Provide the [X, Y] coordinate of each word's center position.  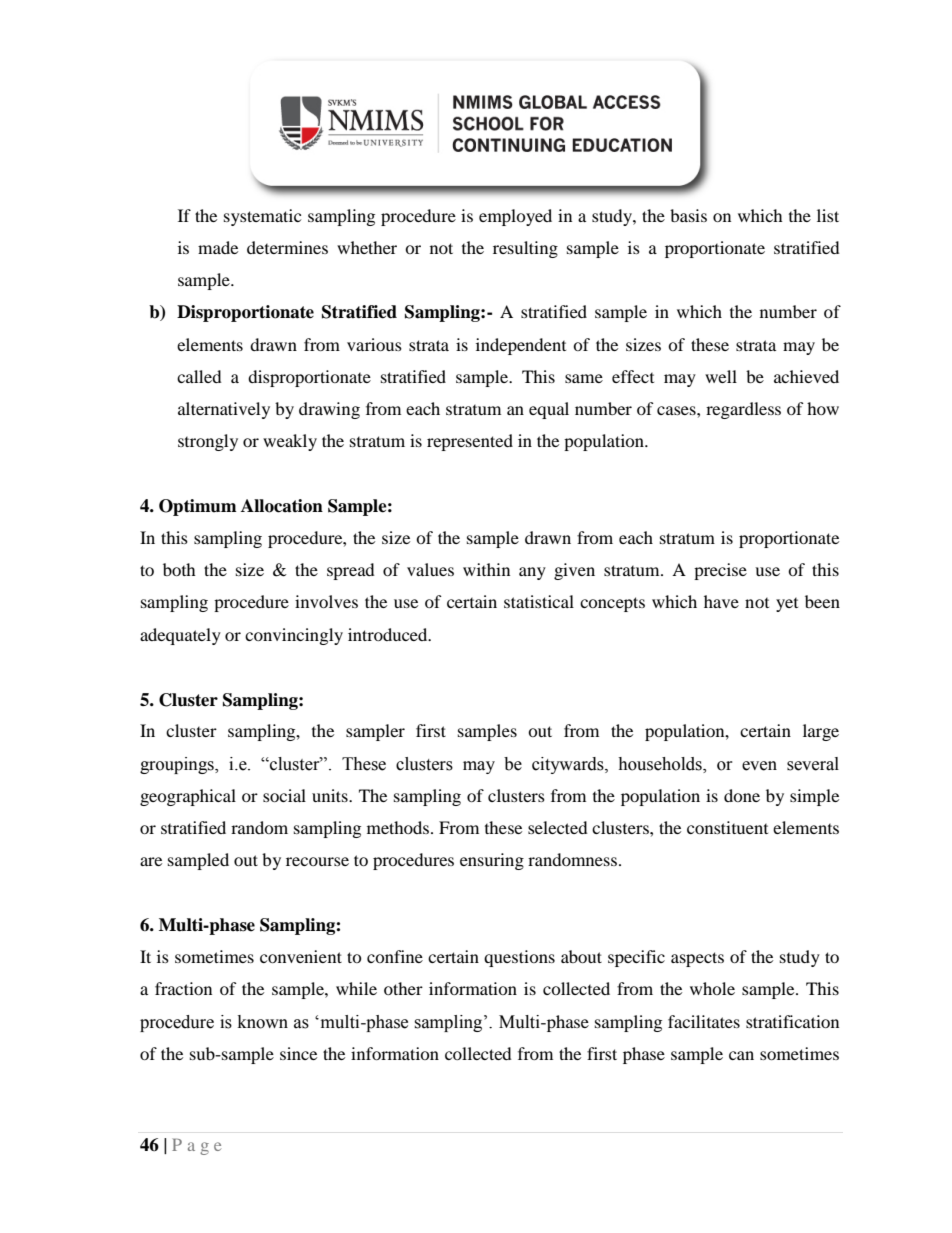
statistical [539, 601]
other [403, 988]
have [721, 601]
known [263, 1022]
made [218, 247]
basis [688, 215]
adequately [180, 636]
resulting [525, 249]
